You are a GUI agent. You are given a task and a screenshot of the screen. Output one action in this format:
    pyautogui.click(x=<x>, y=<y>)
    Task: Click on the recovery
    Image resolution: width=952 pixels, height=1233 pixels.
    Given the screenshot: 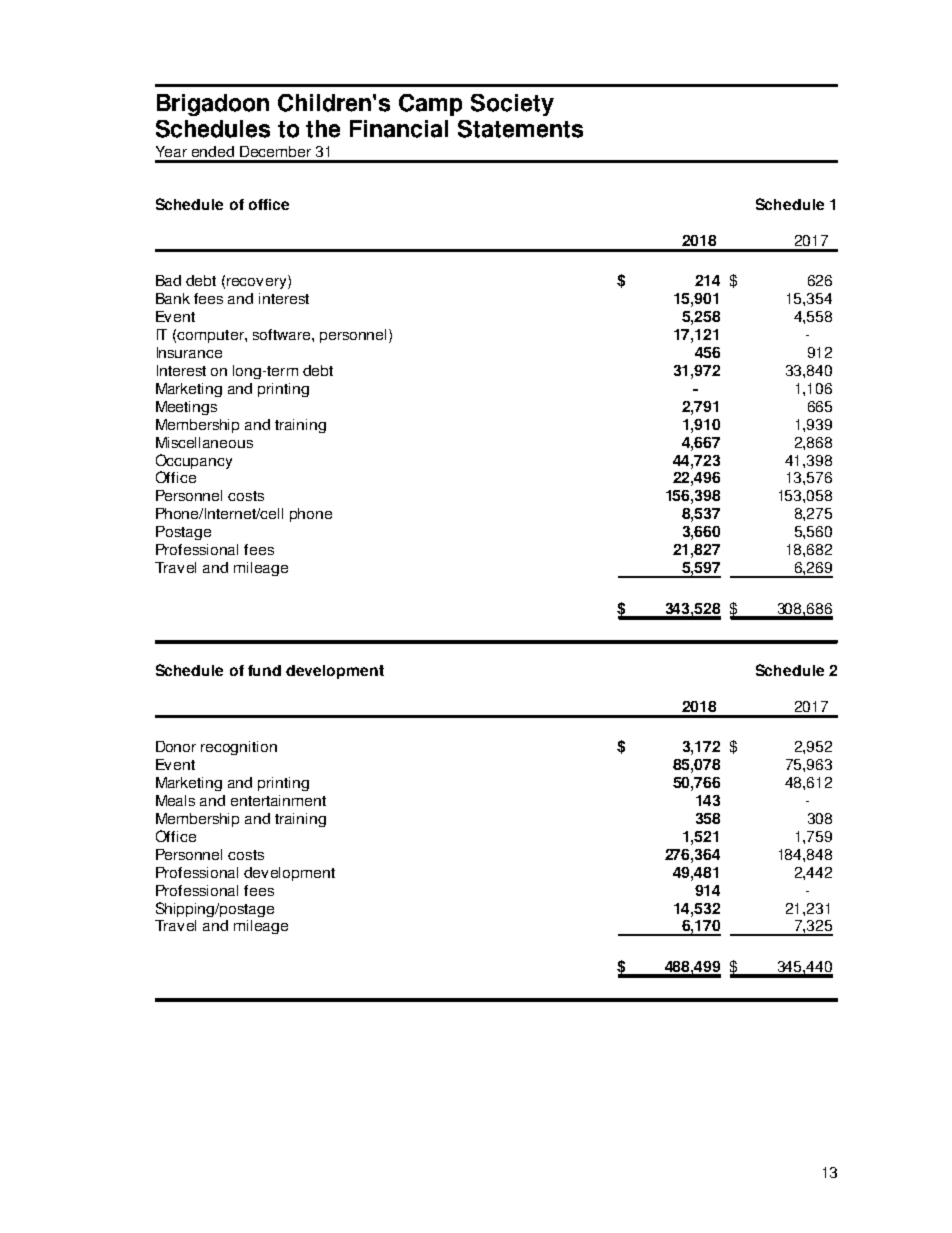 What is the action you would take?
    pyautogui.click(x=258, y=282)
